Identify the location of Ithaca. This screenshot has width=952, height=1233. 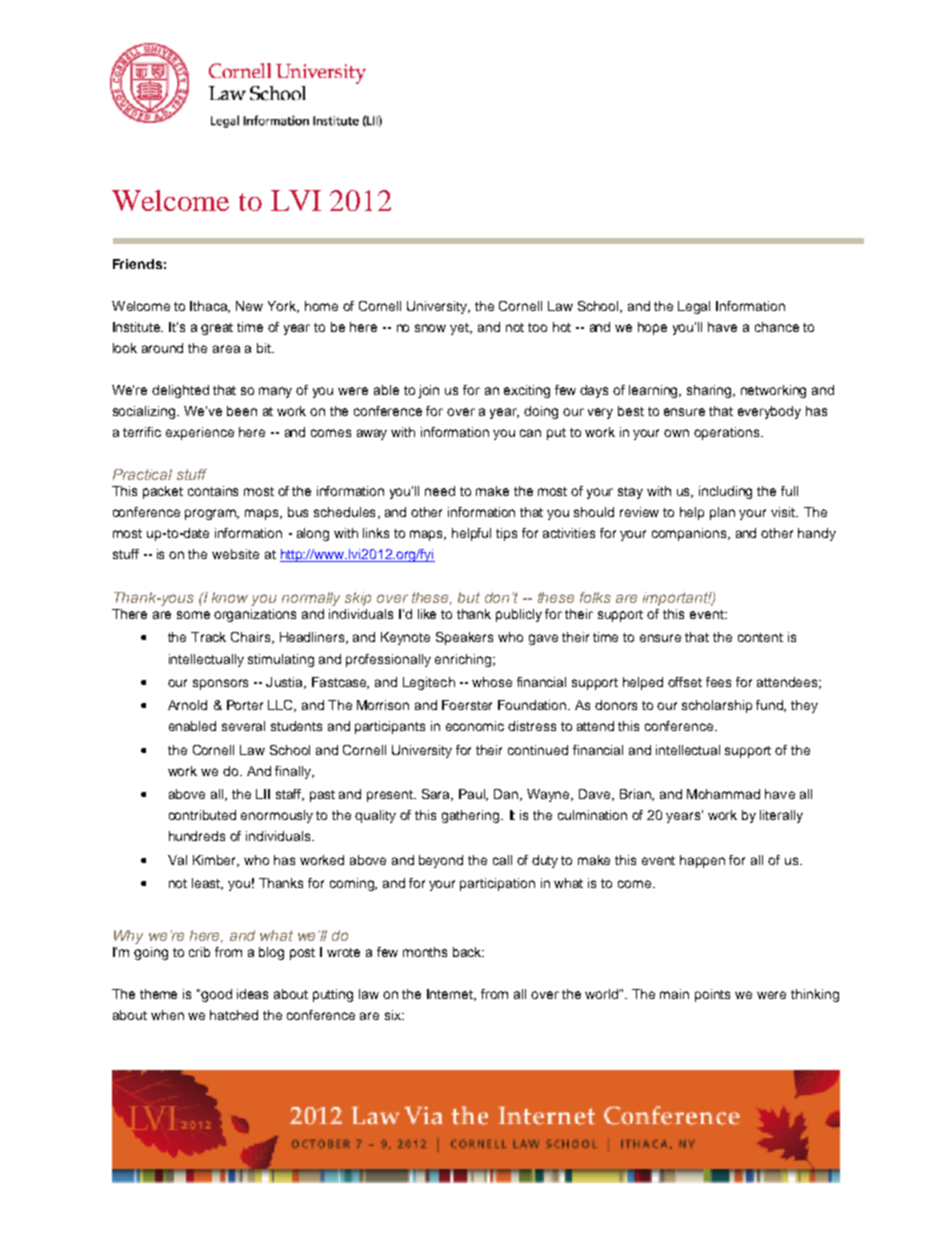
(210, 307).
